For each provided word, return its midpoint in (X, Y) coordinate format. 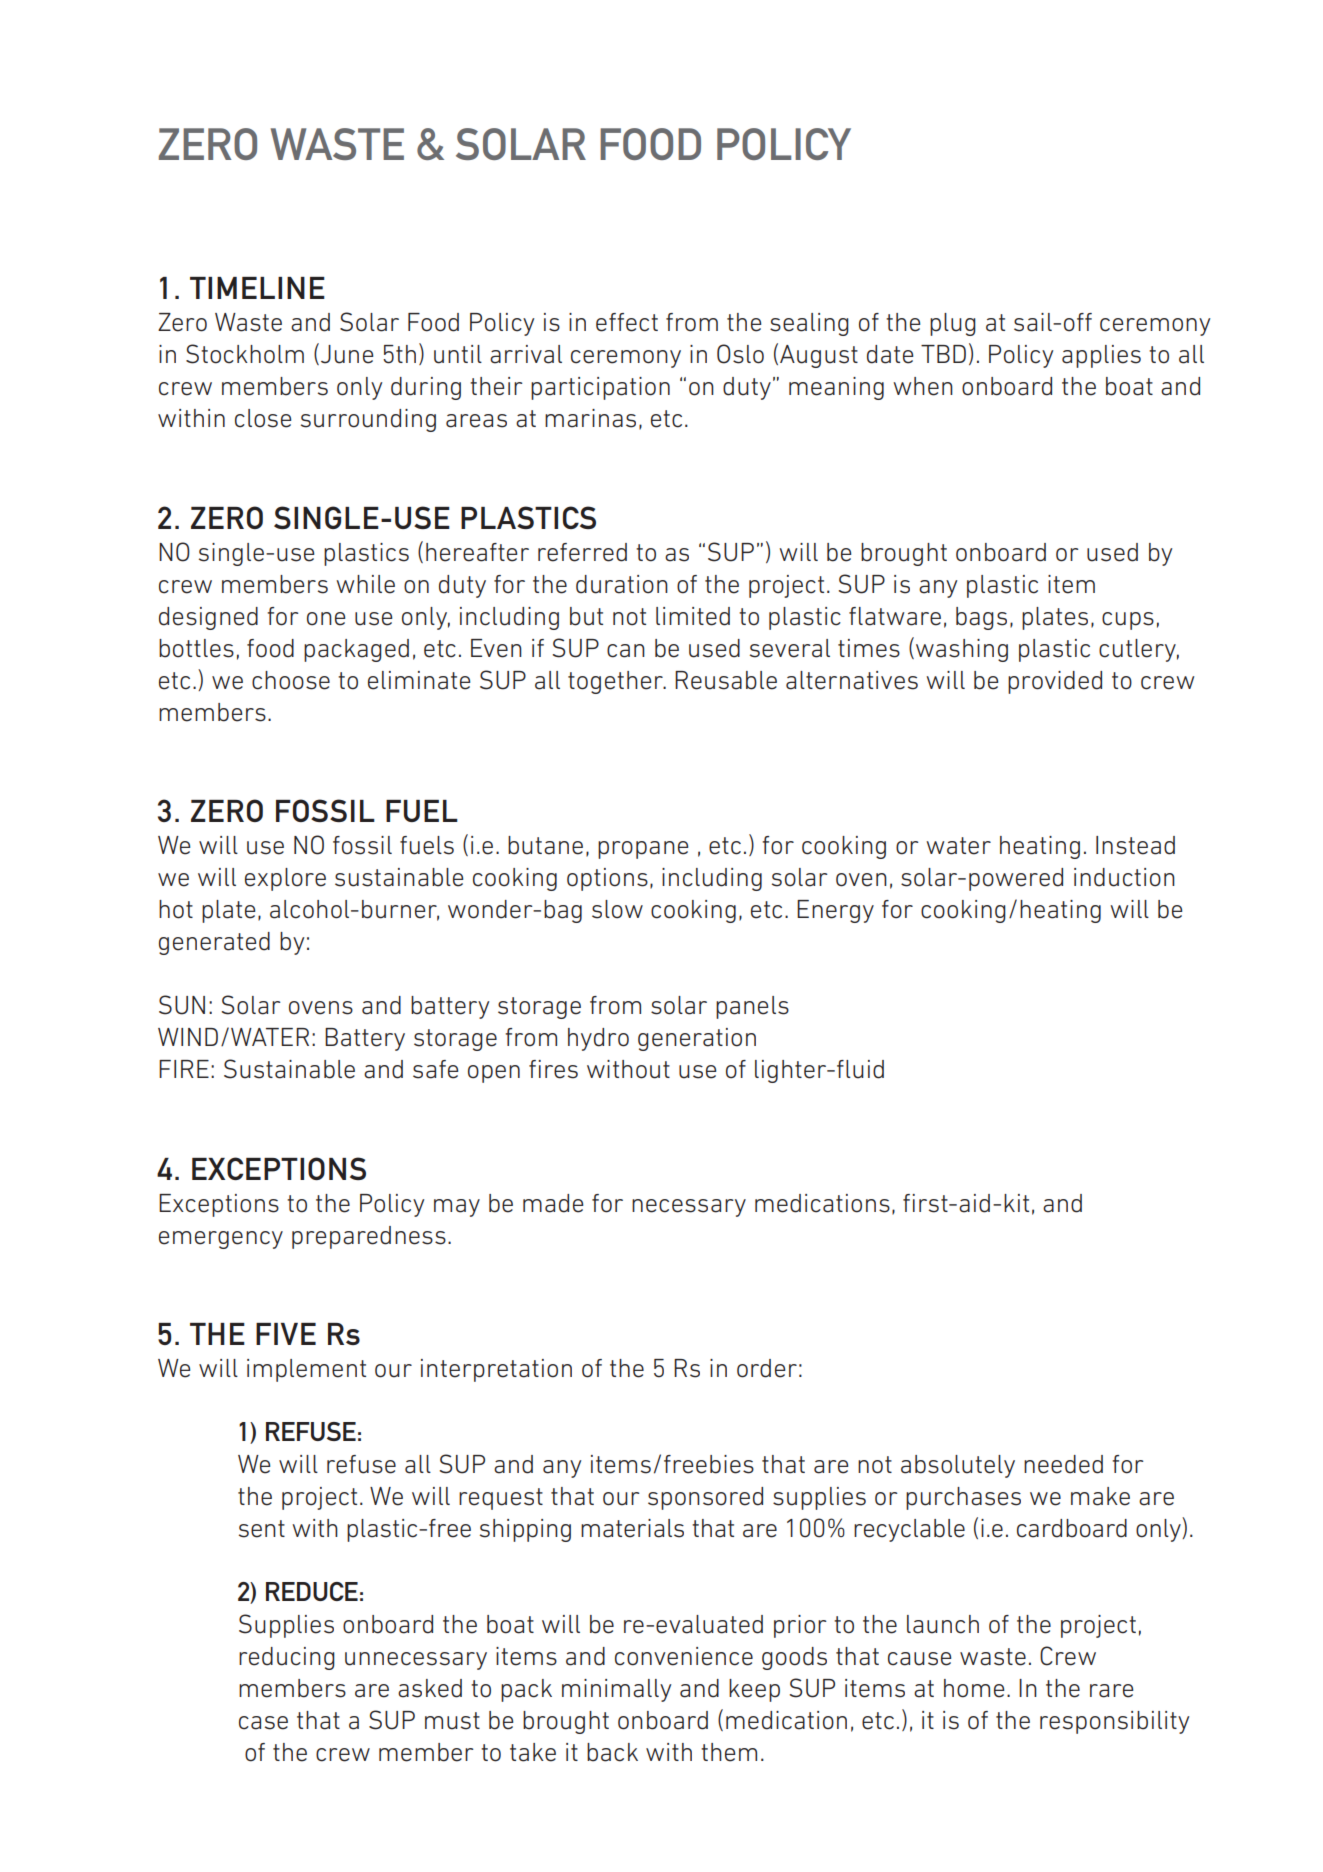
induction (1124, 877)
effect (627, 322)
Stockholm (245, 354)
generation (697, 1039)
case (263, 1723)
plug (953, 324)
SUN (182, 1005)
